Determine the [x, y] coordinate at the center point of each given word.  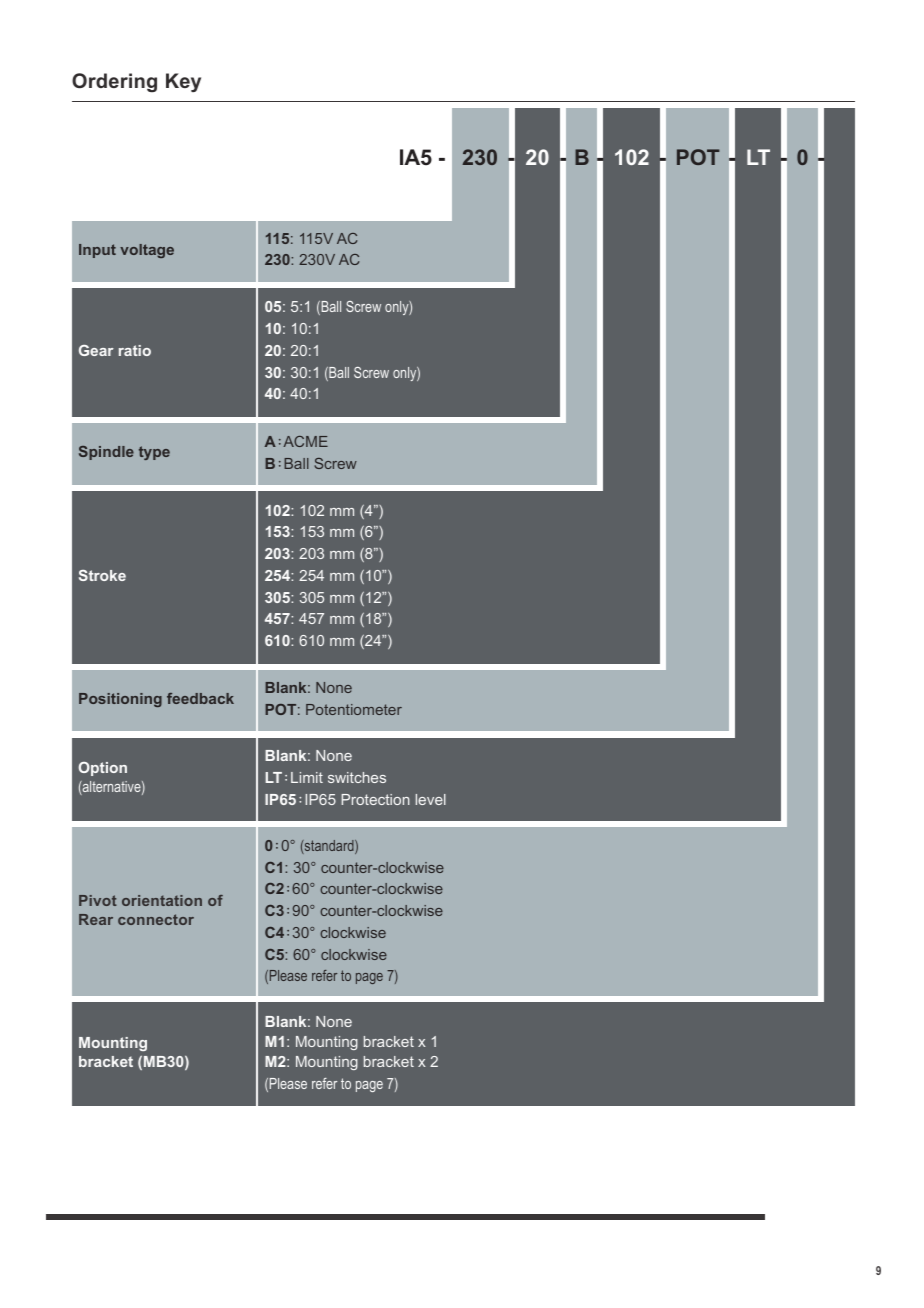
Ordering [114, 82]
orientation [162, 900]
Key [183, 82]
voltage [147, 251]
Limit [307, 777]
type [154, 453]
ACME [305, 441]
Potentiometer [354, 709]
